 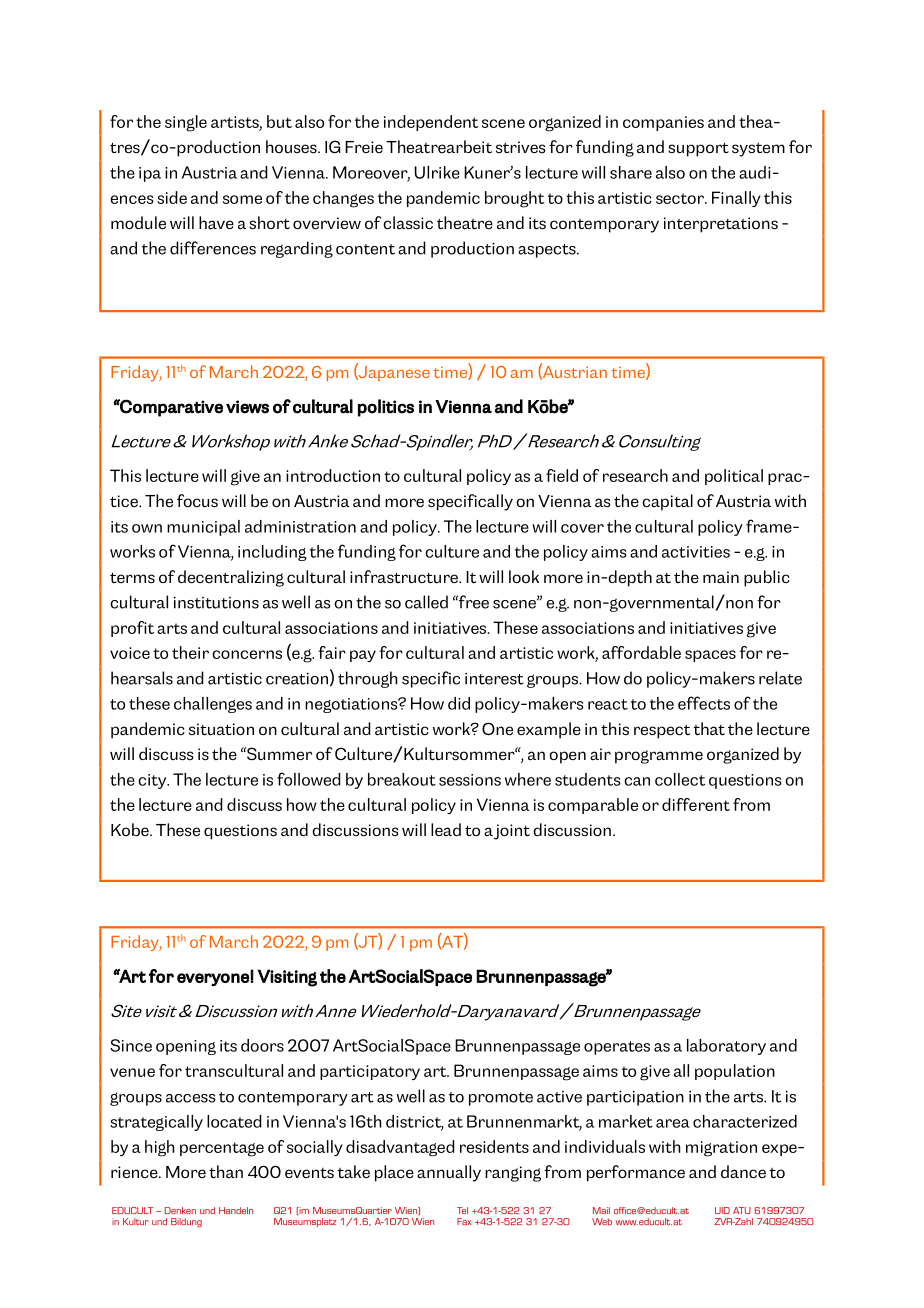 What do you see at coordinates (222, 1149) in the image?
I see `percentage` at bounding box center [222, 1149].
